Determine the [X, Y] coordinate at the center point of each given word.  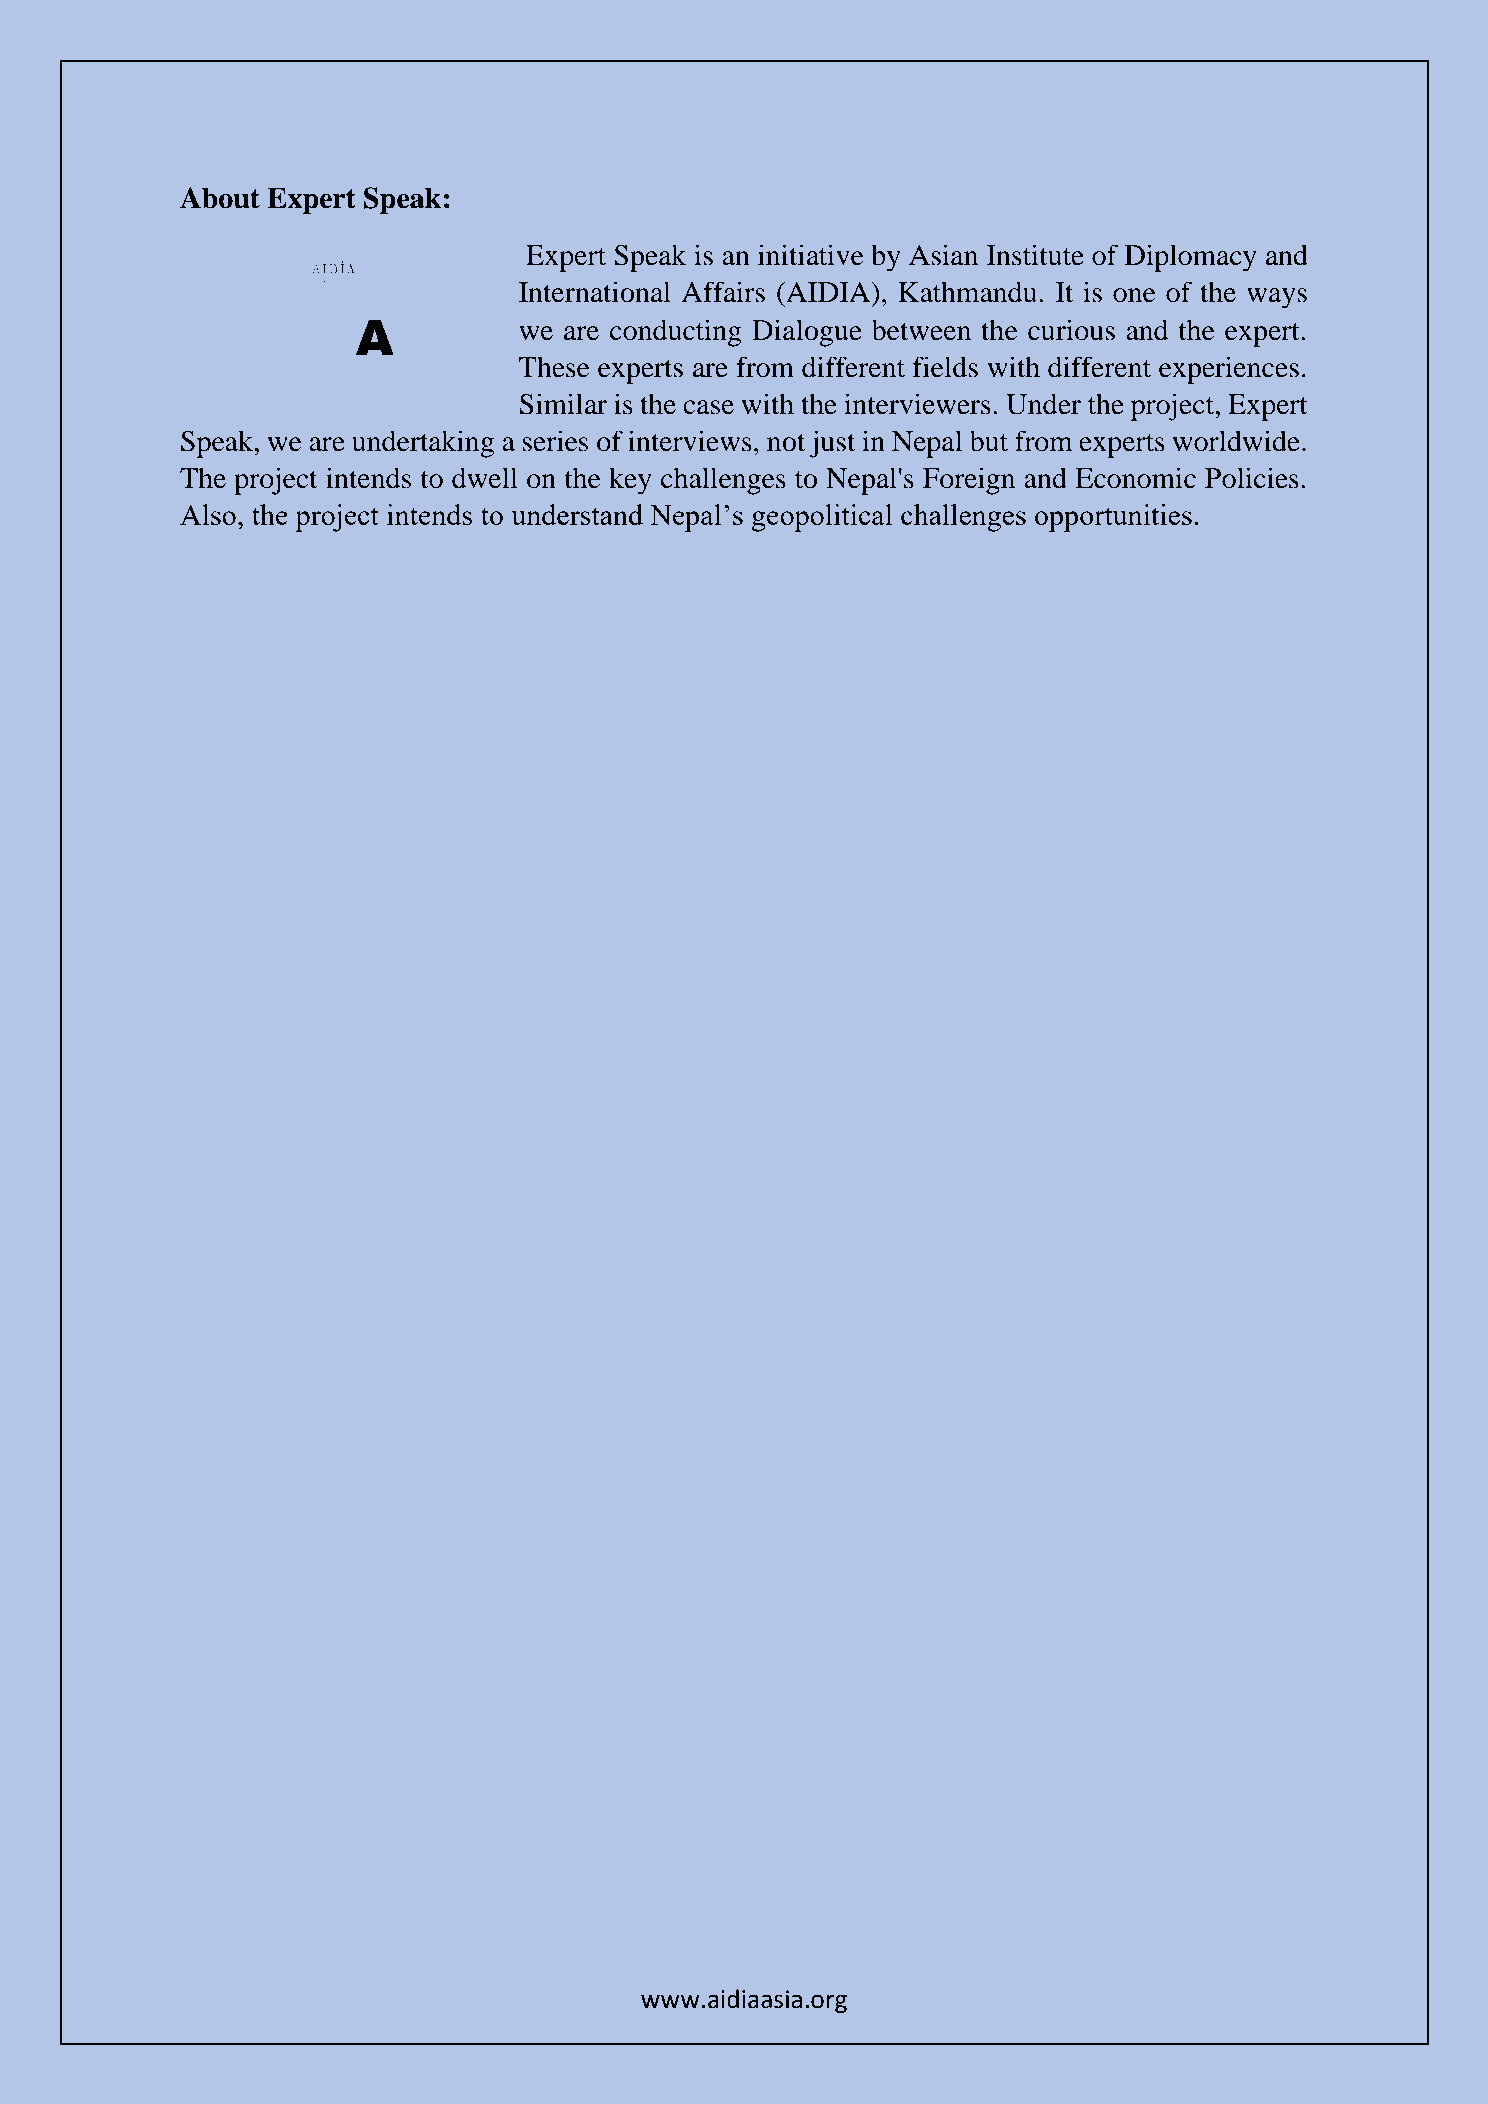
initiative [811, 255]
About [220, 198]
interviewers [917, 404]
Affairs [723, 292]
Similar [563, 404]
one [1134, 295]
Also [208, 514]
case [708, 407]
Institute [1035, 255]
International [595, 292]
